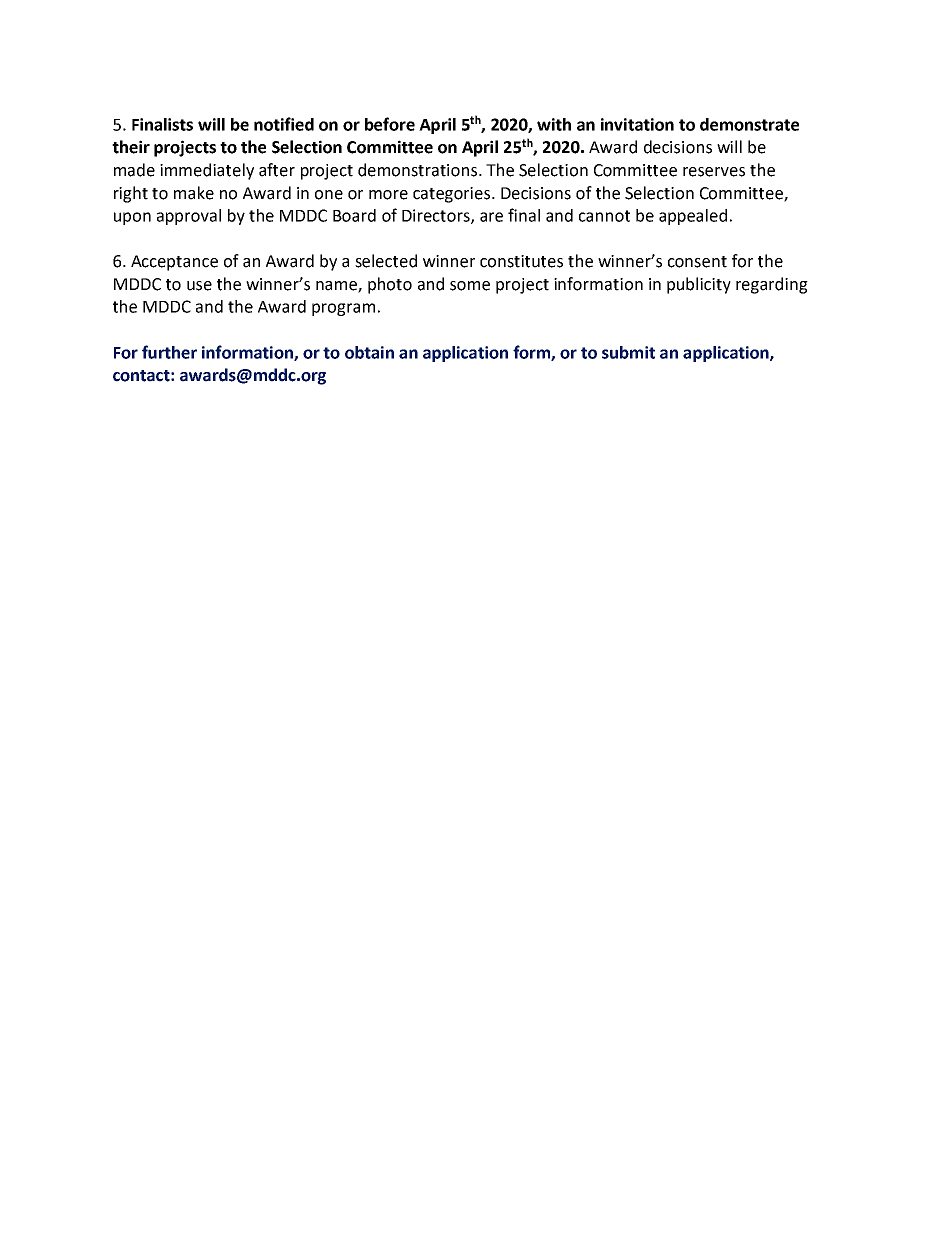 Image resolution: width=952 pixels, height=1233 pixels. I want to click on obtain, so click(369, 352).
